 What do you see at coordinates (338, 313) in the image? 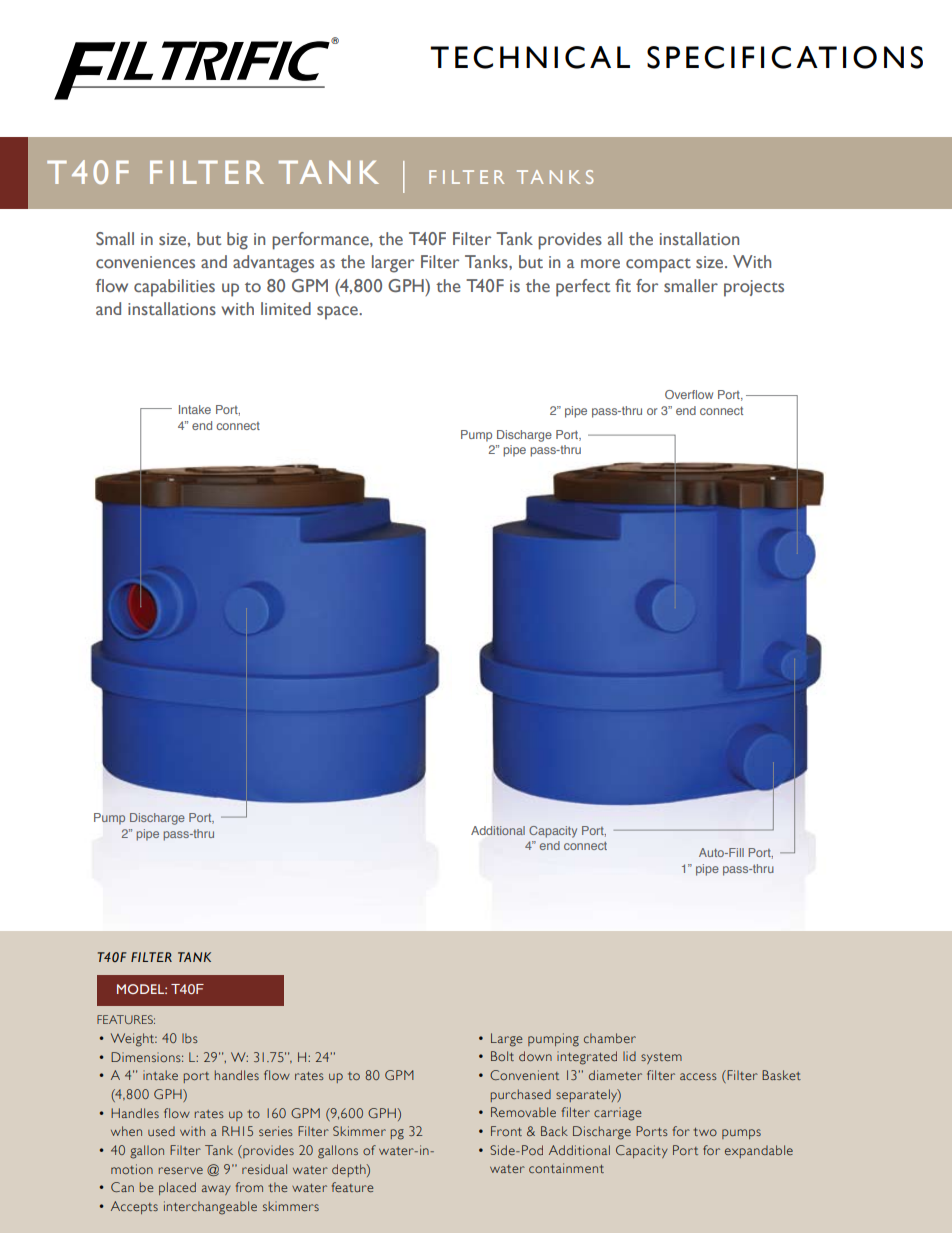
I see `space` at bounding box center [338, 313].
